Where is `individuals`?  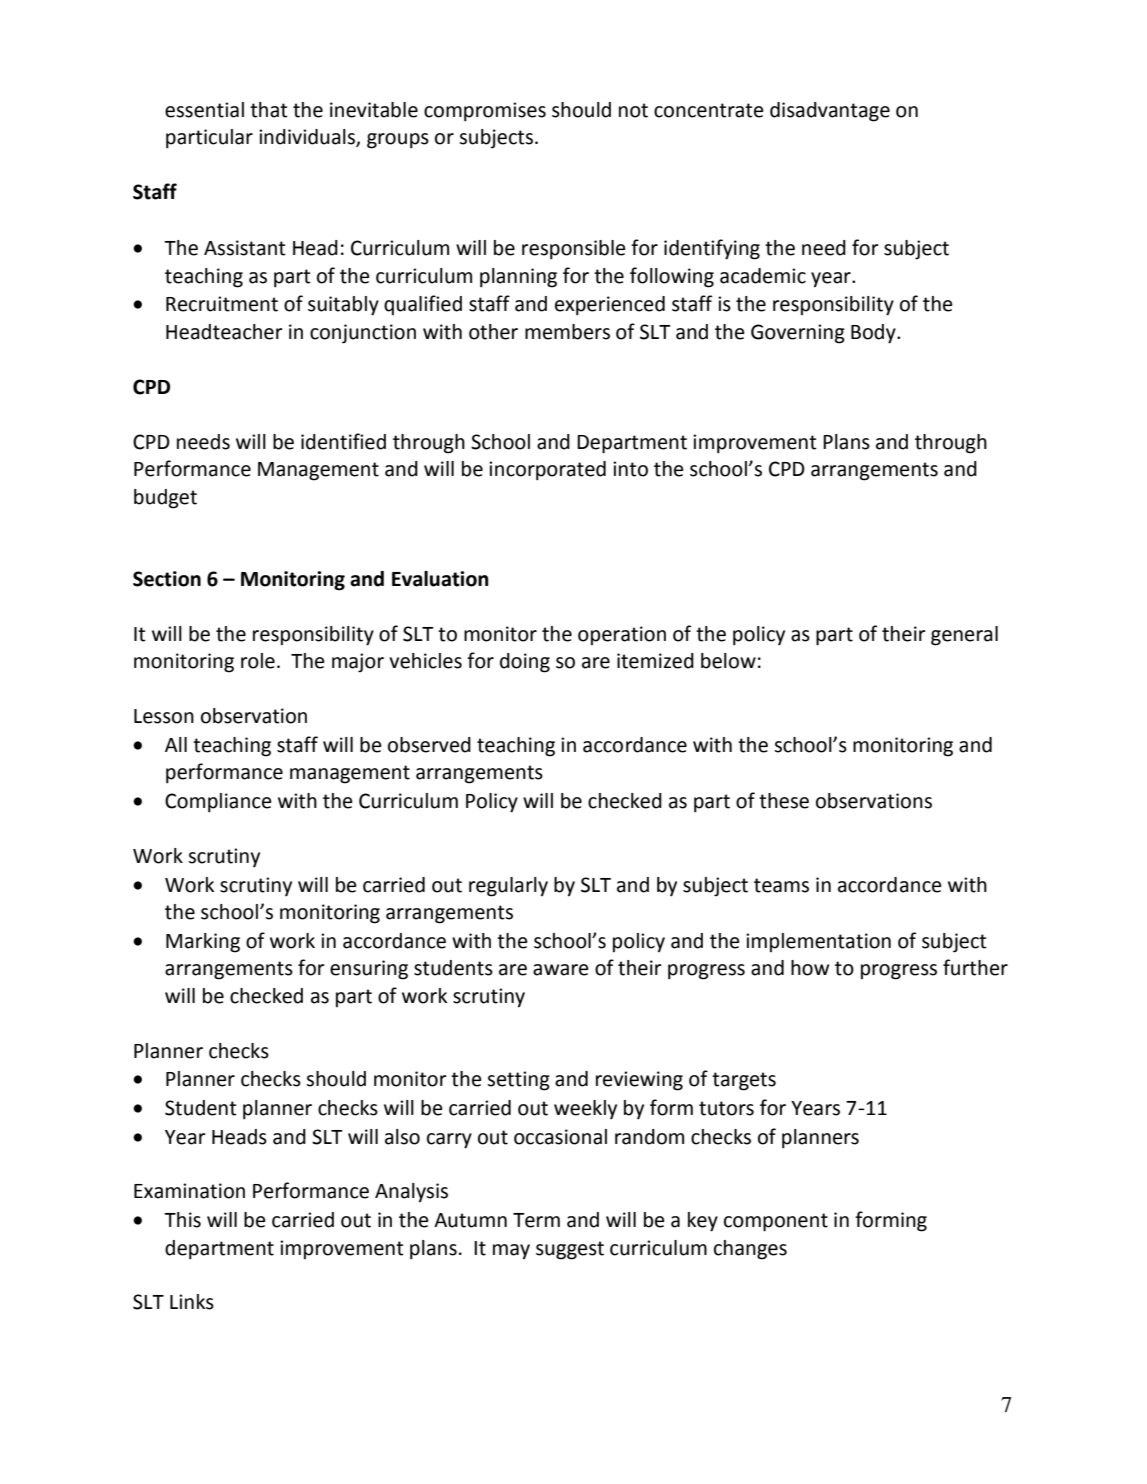 individuals is located at coordinates (308, 138).
